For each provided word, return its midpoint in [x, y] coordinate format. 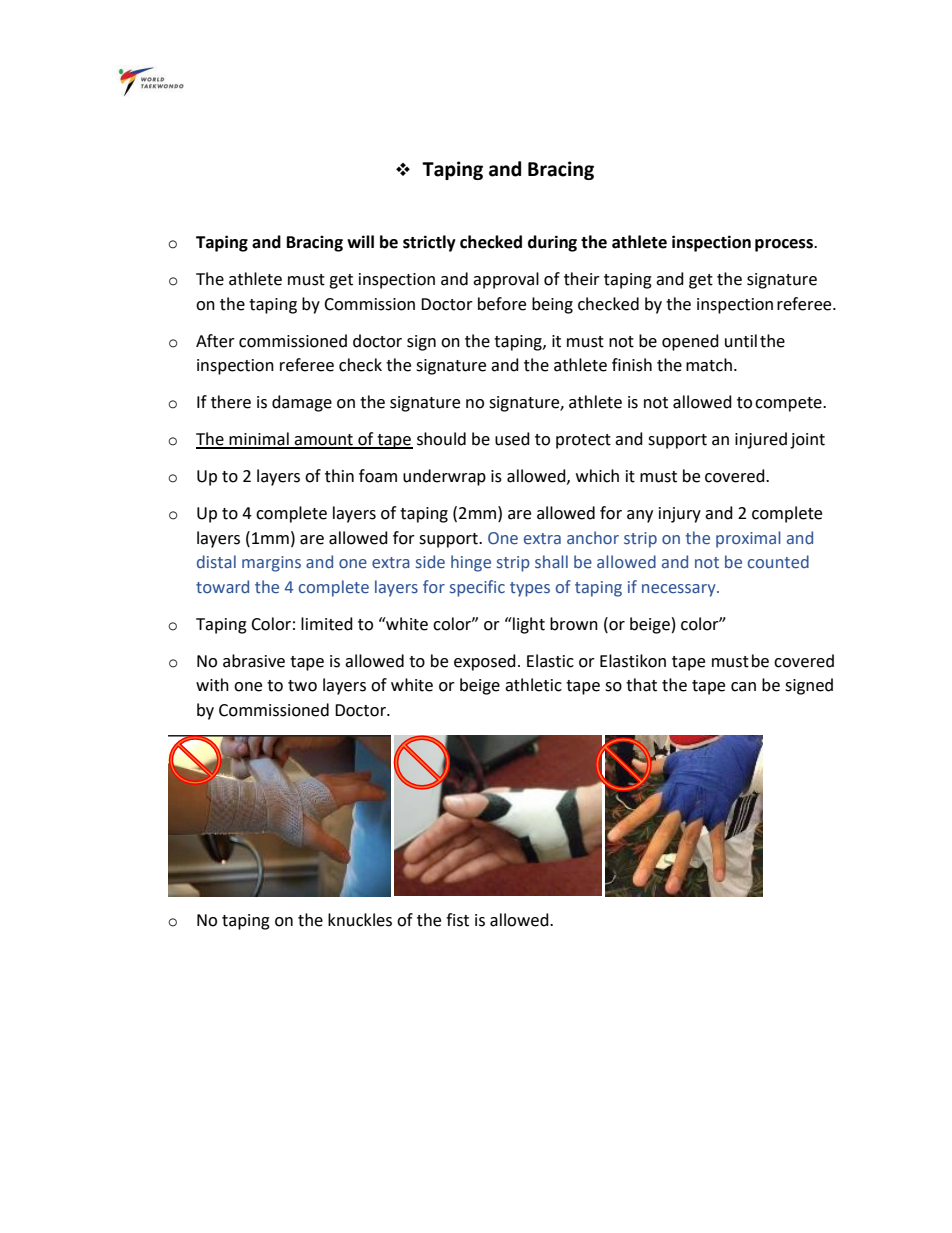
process [785, 245]
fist [457, 920]
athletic [533, 685]
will [360, 241]
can [743, 687]
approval [506, 280]
